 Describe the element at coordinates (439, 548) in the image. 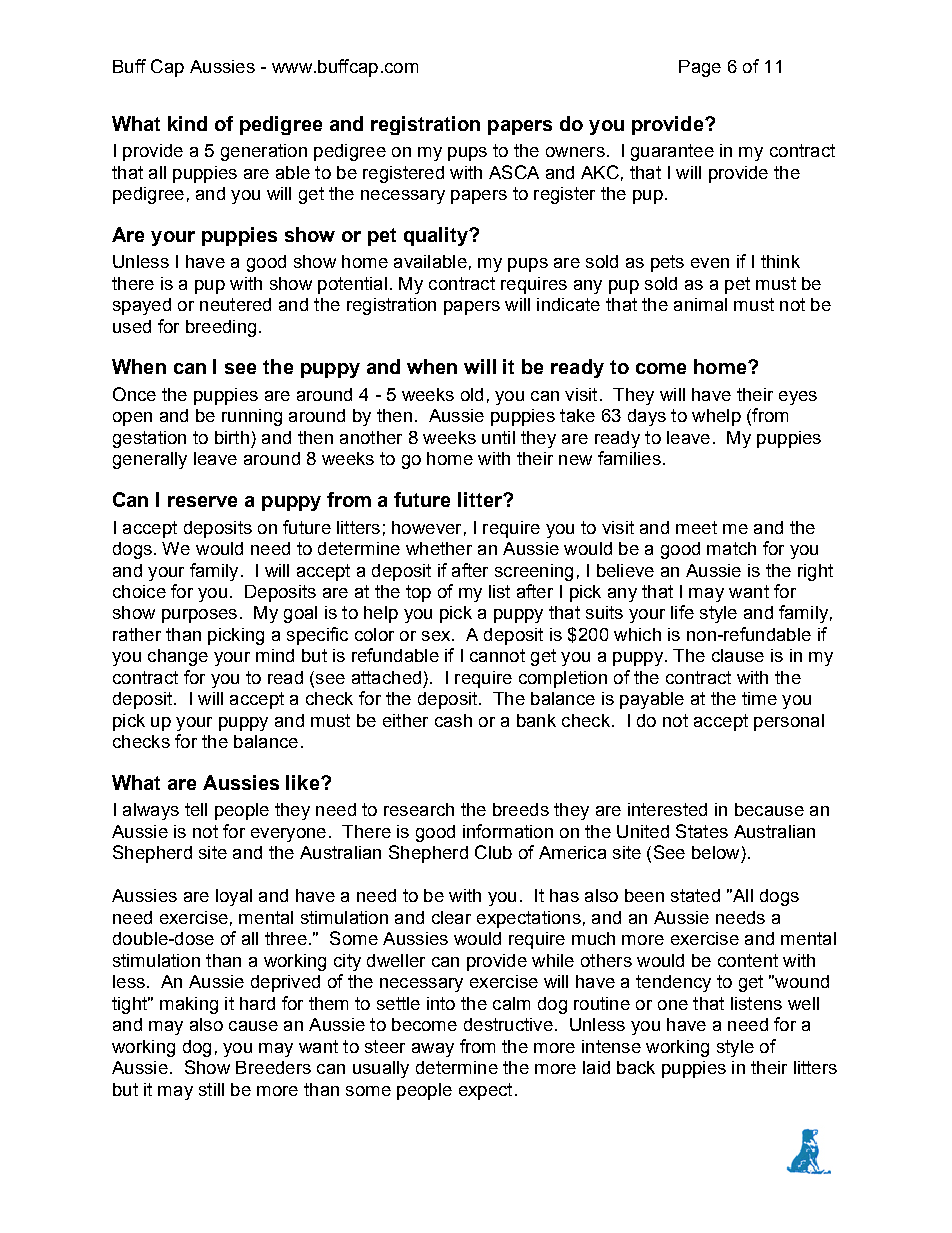

I see `whether` at that location.
